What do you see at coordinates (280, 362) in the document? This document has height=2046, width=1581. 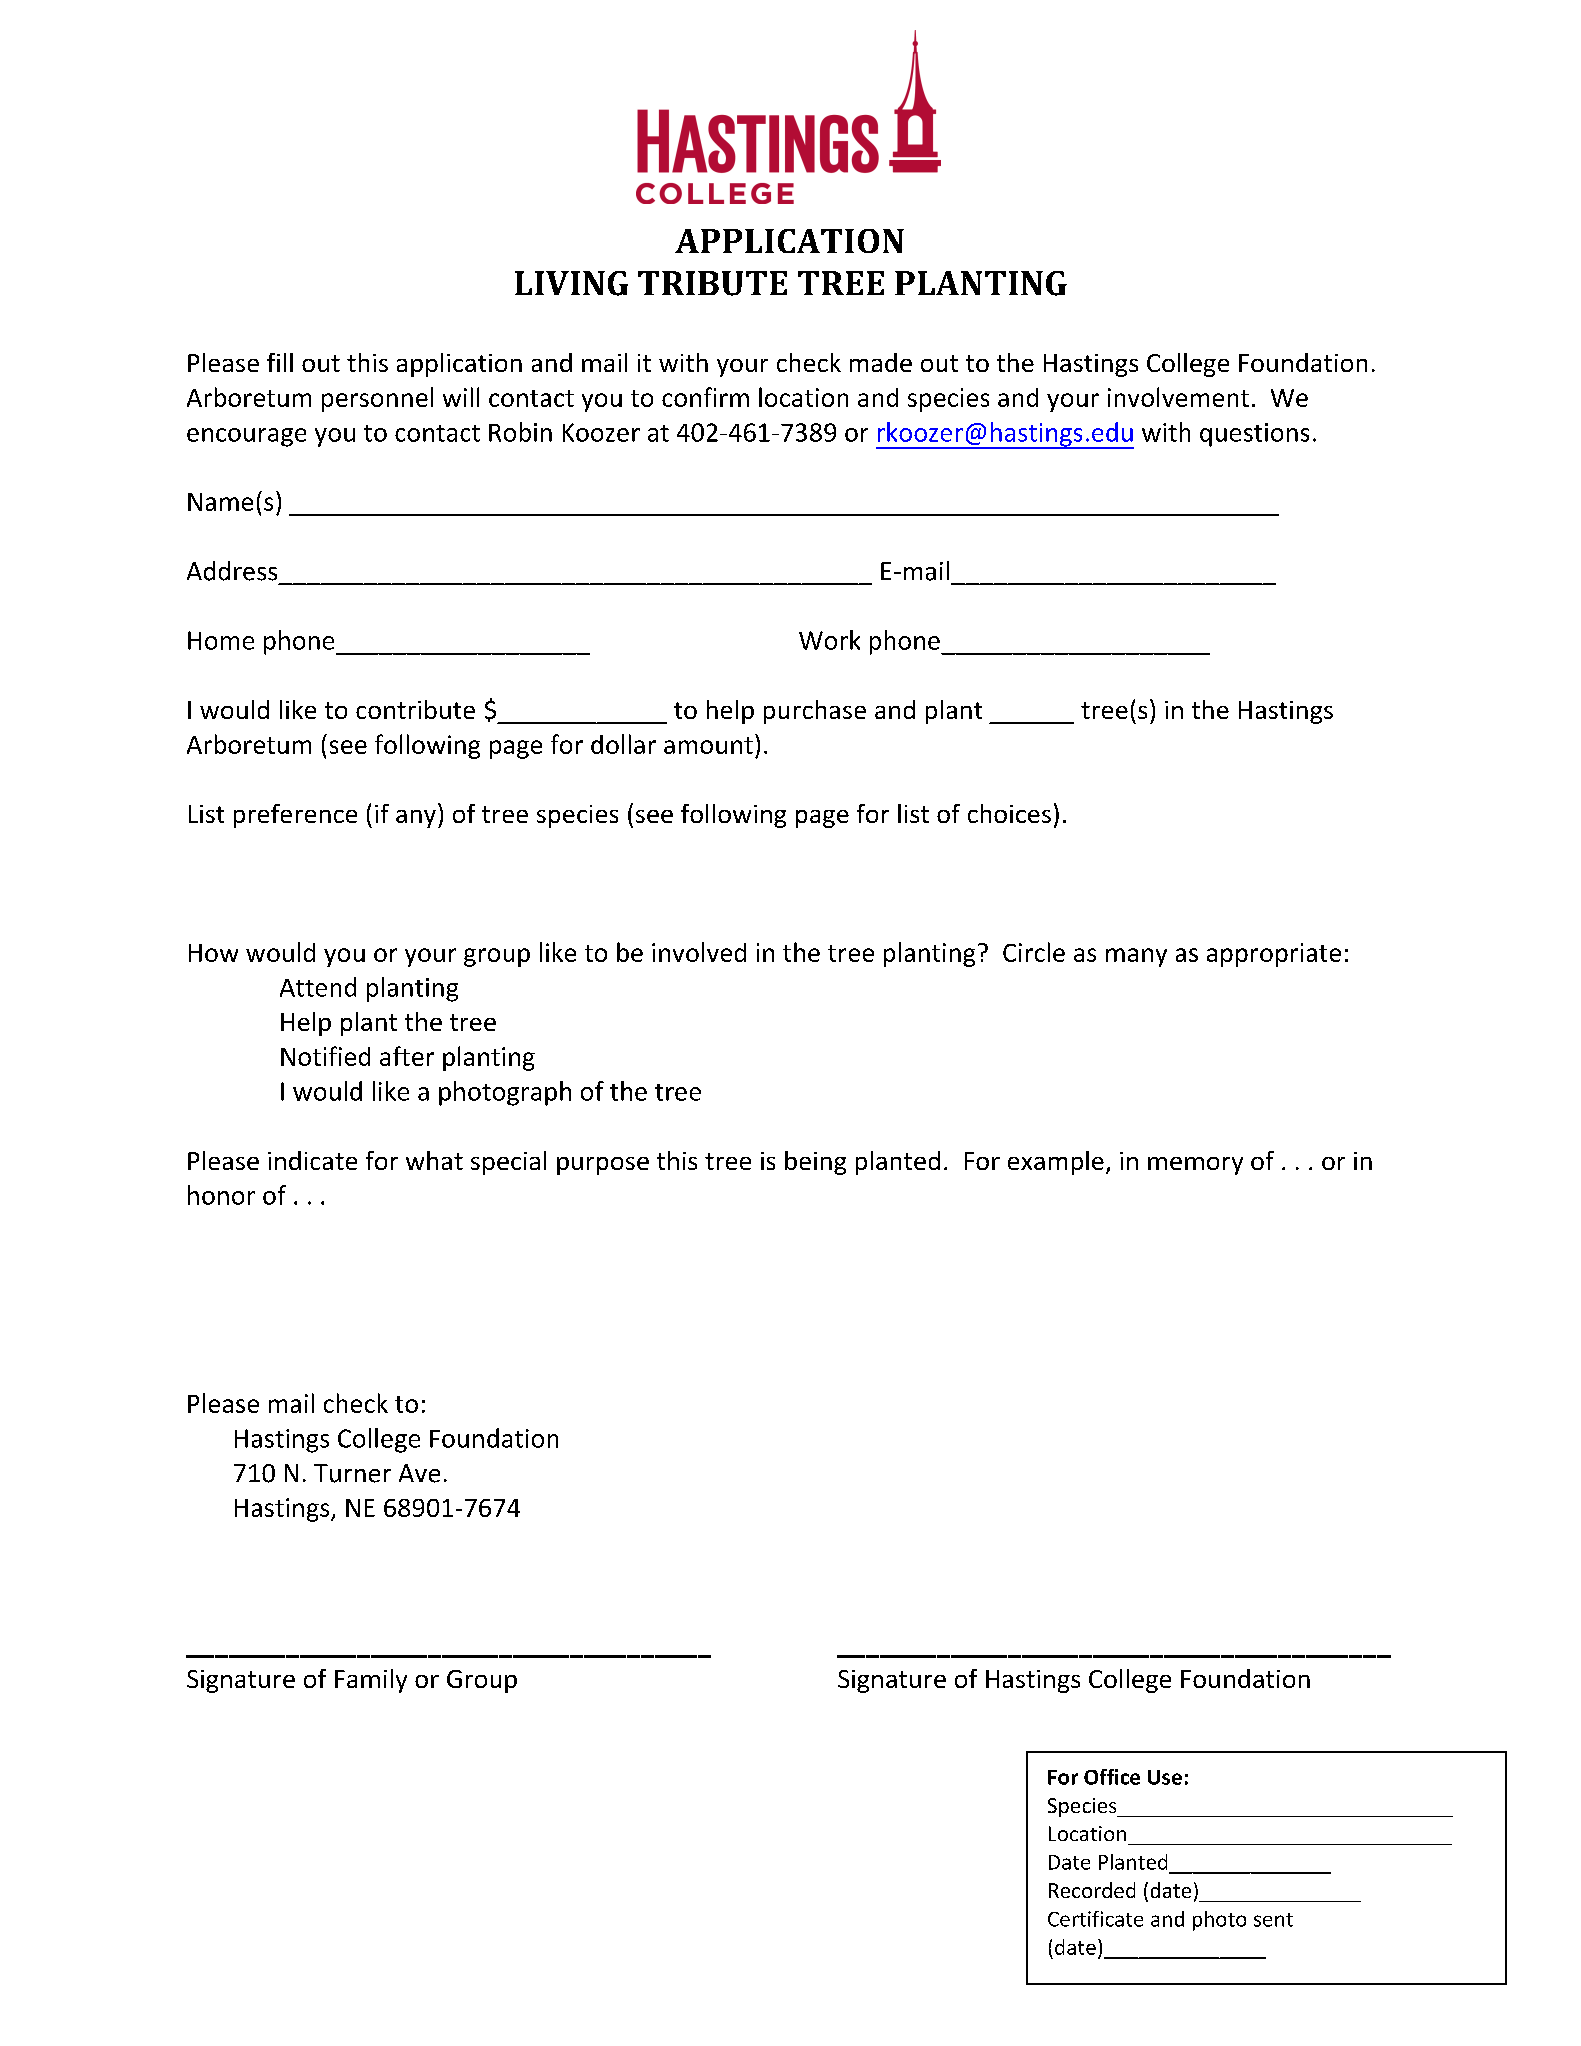 I see `fill` at bounding box center [280, 362].
